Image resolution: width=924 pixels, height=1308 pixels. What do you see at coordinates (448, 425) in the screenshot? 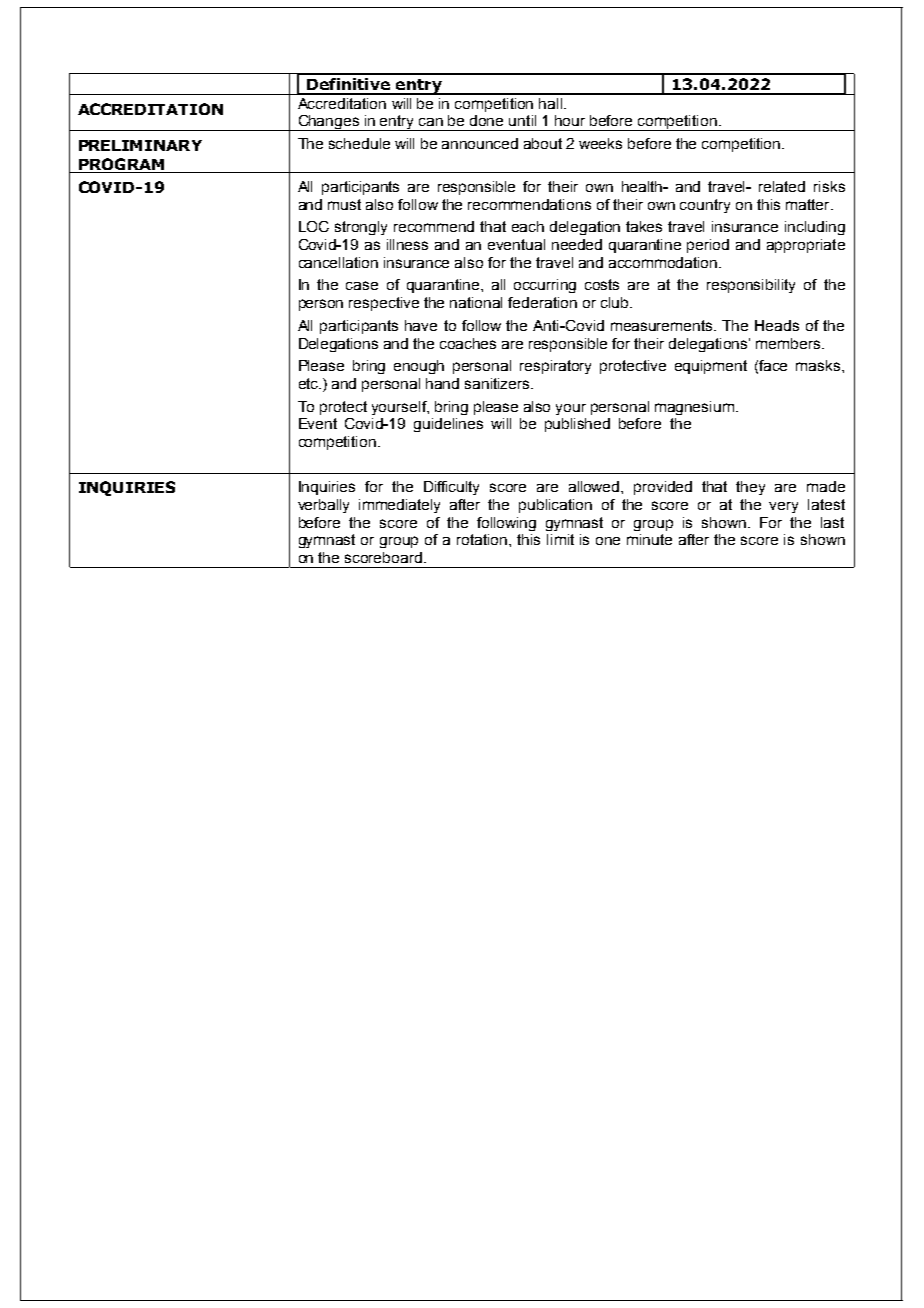
I see `guidelines` at bounding box center [448, 425].
